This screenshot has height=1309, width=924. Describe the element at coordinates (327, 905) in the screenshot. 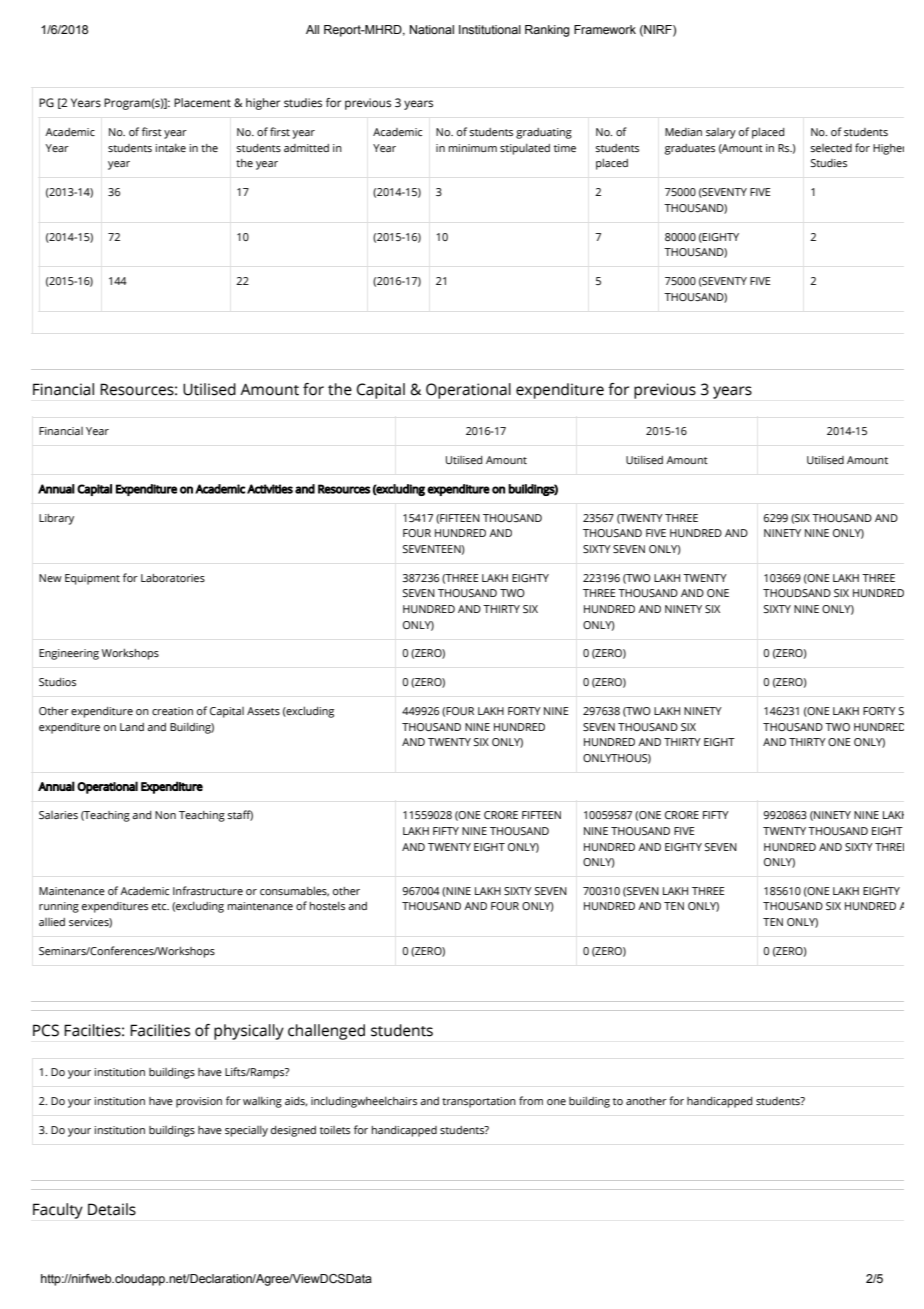

I see `hostels` at that location.
